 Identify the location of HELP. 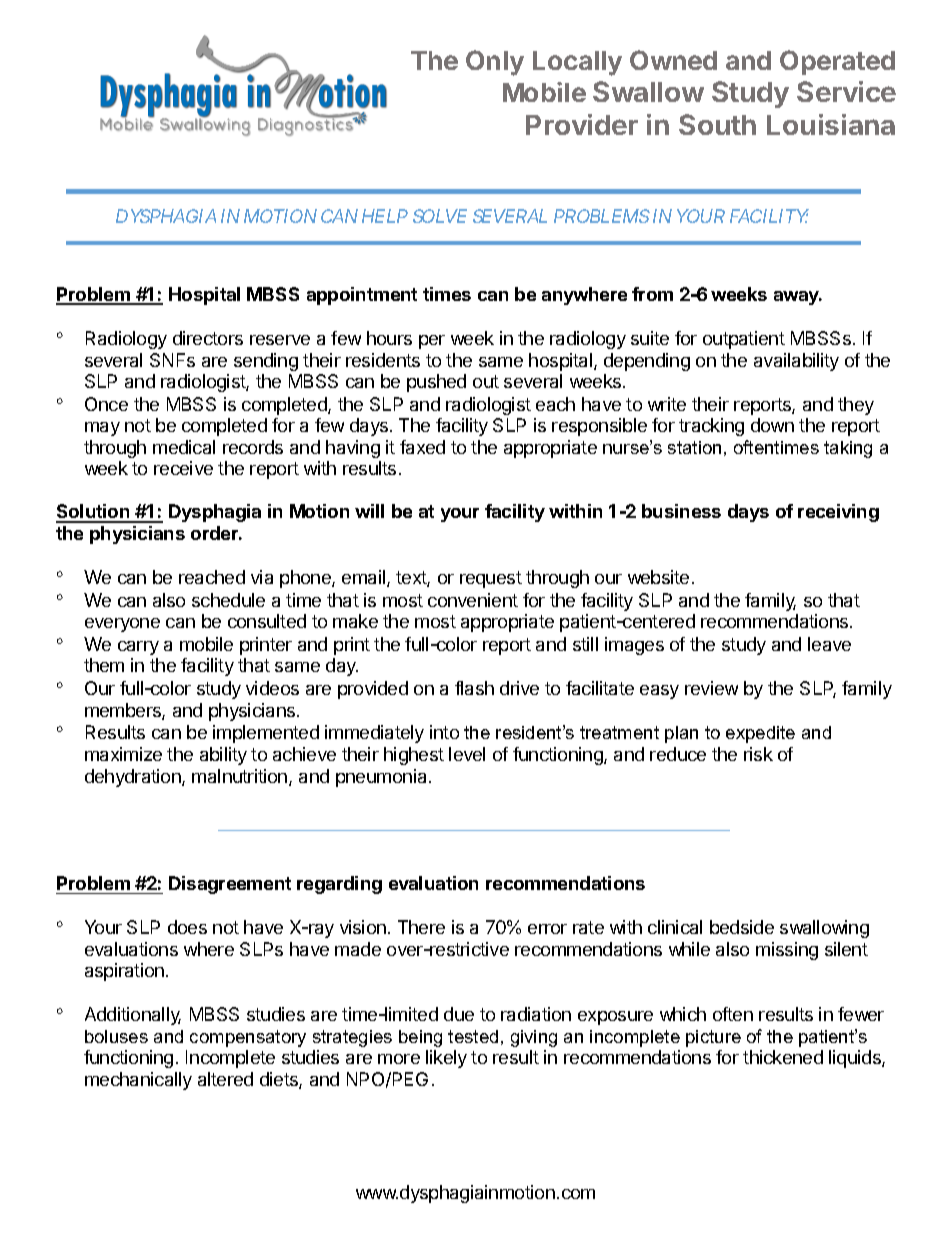
(385, 216).
